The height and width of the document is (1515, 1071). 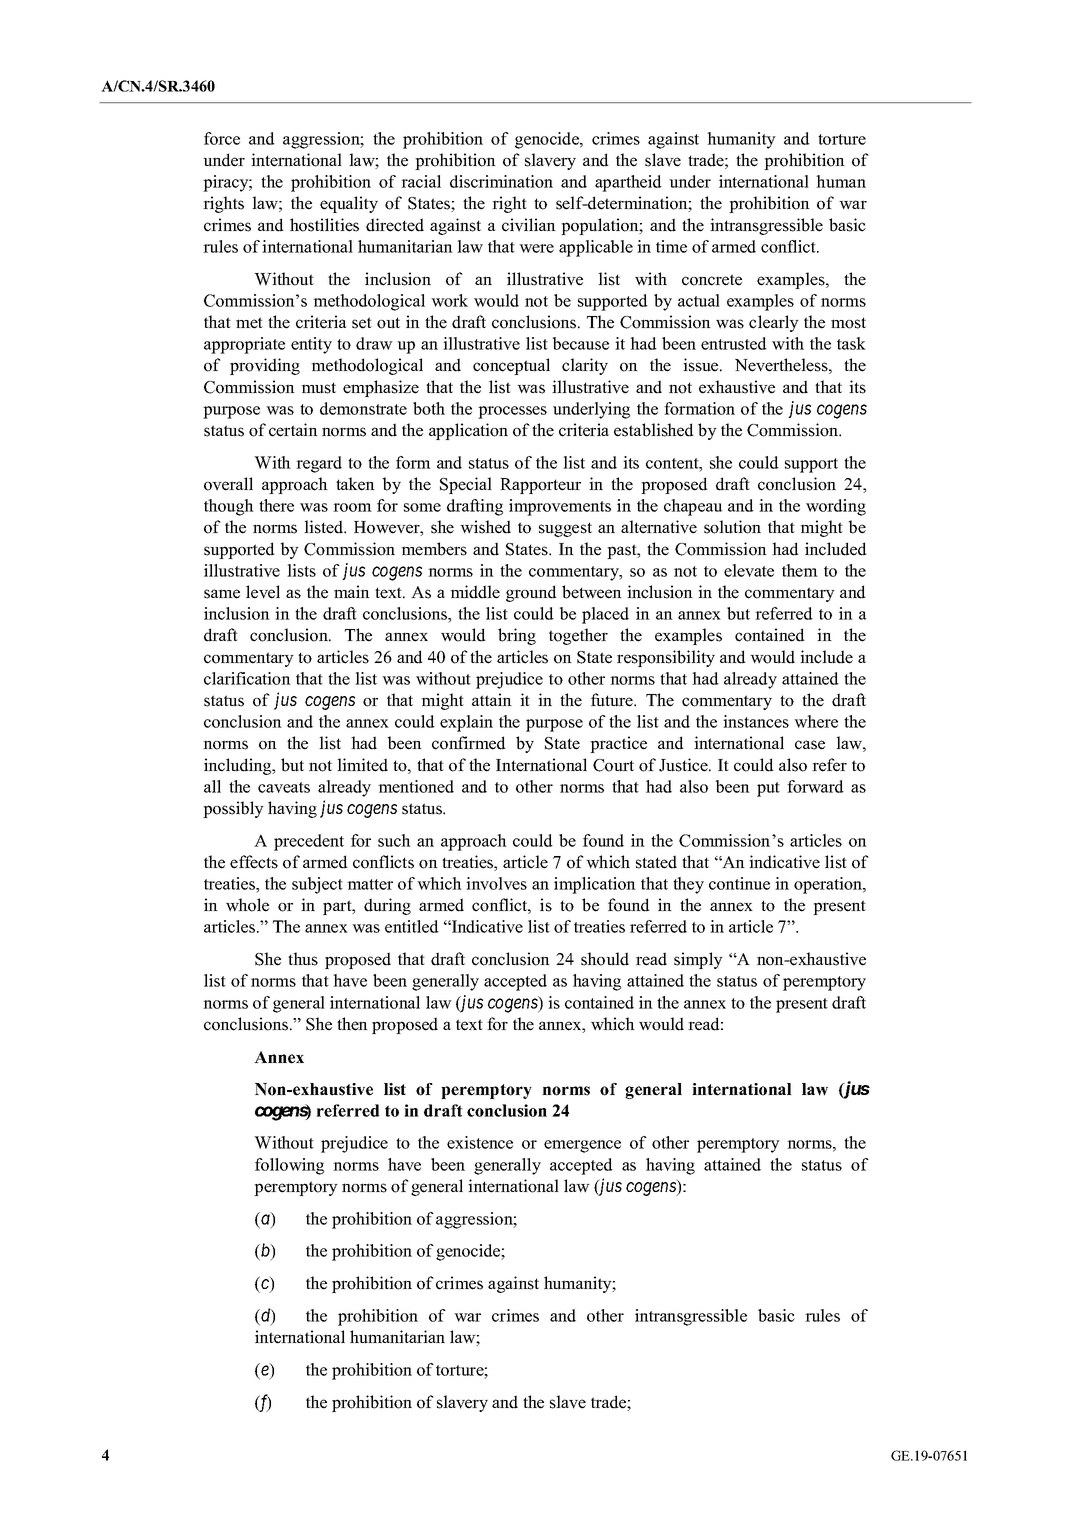 I want to click on discrimination, so click(x=501, y=181).
